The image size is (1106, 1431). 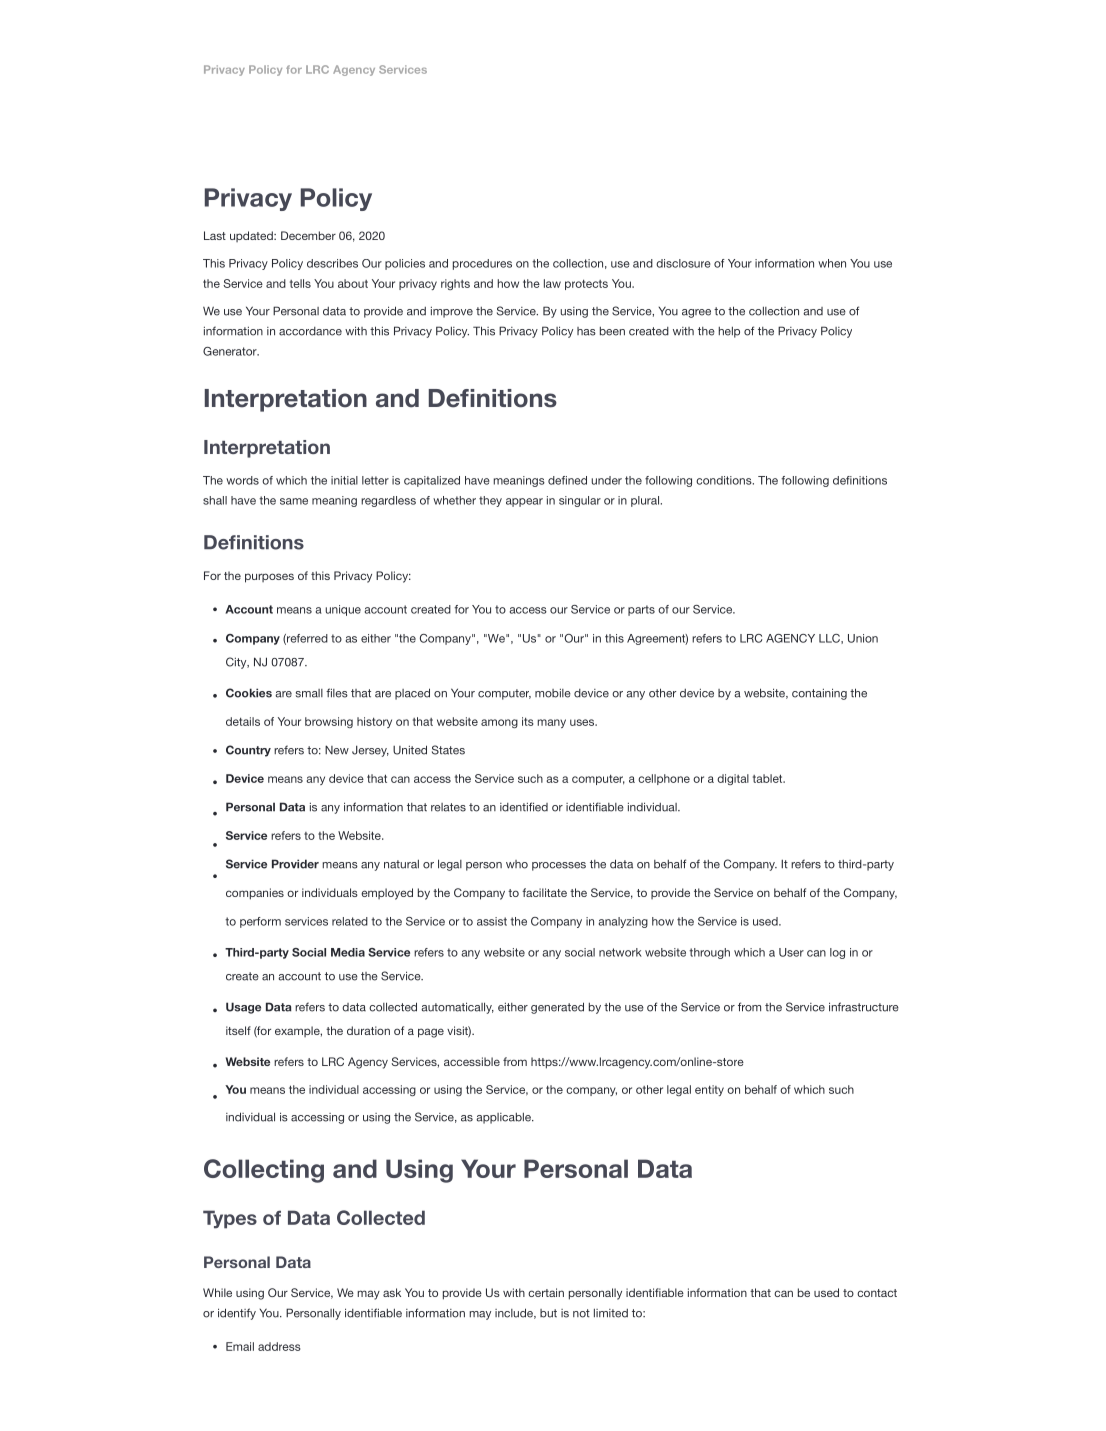 I want to click on law, so click(x=552, y=283).
